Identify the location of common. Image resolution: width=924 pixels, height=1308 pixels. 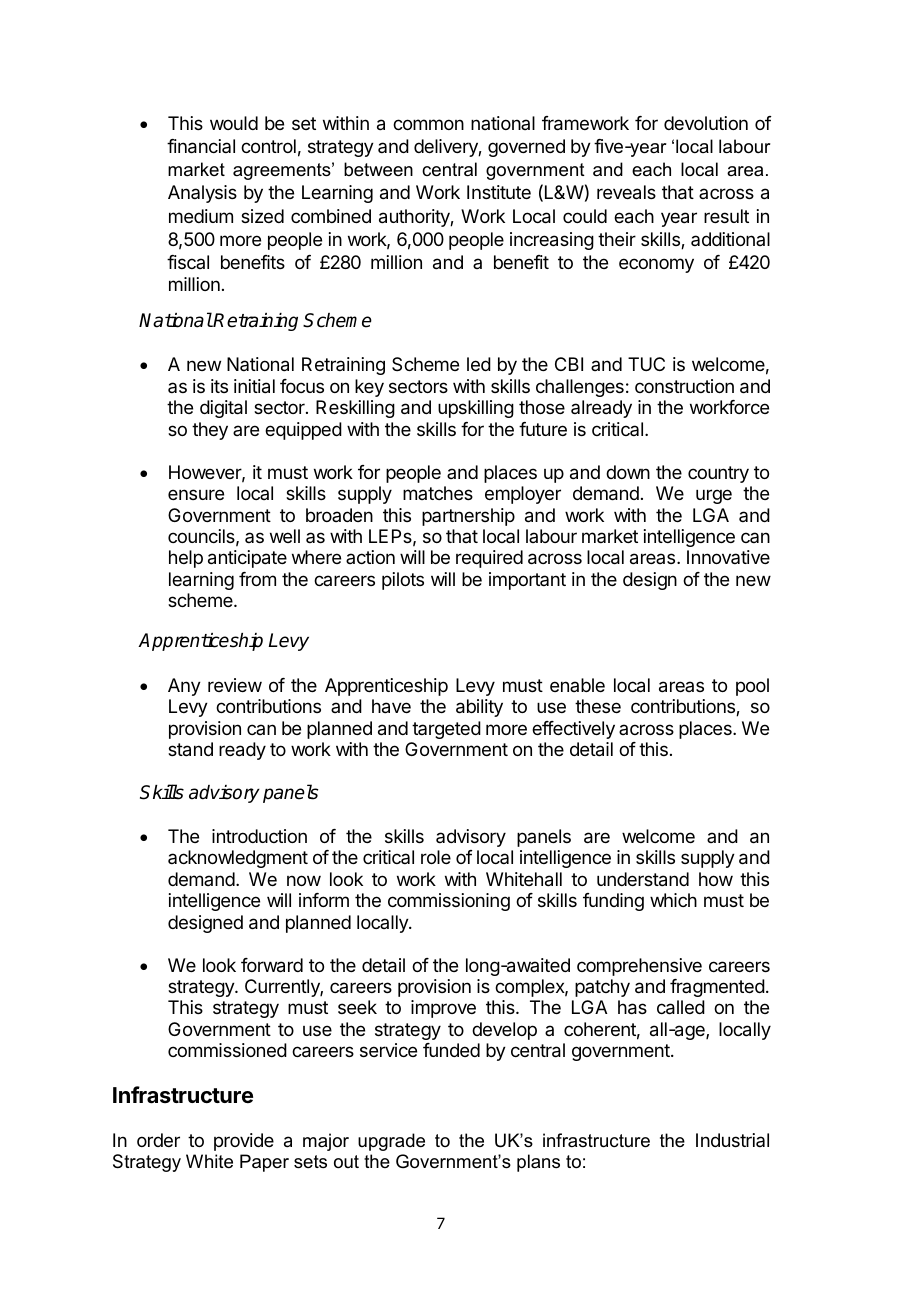
(428, 124).
